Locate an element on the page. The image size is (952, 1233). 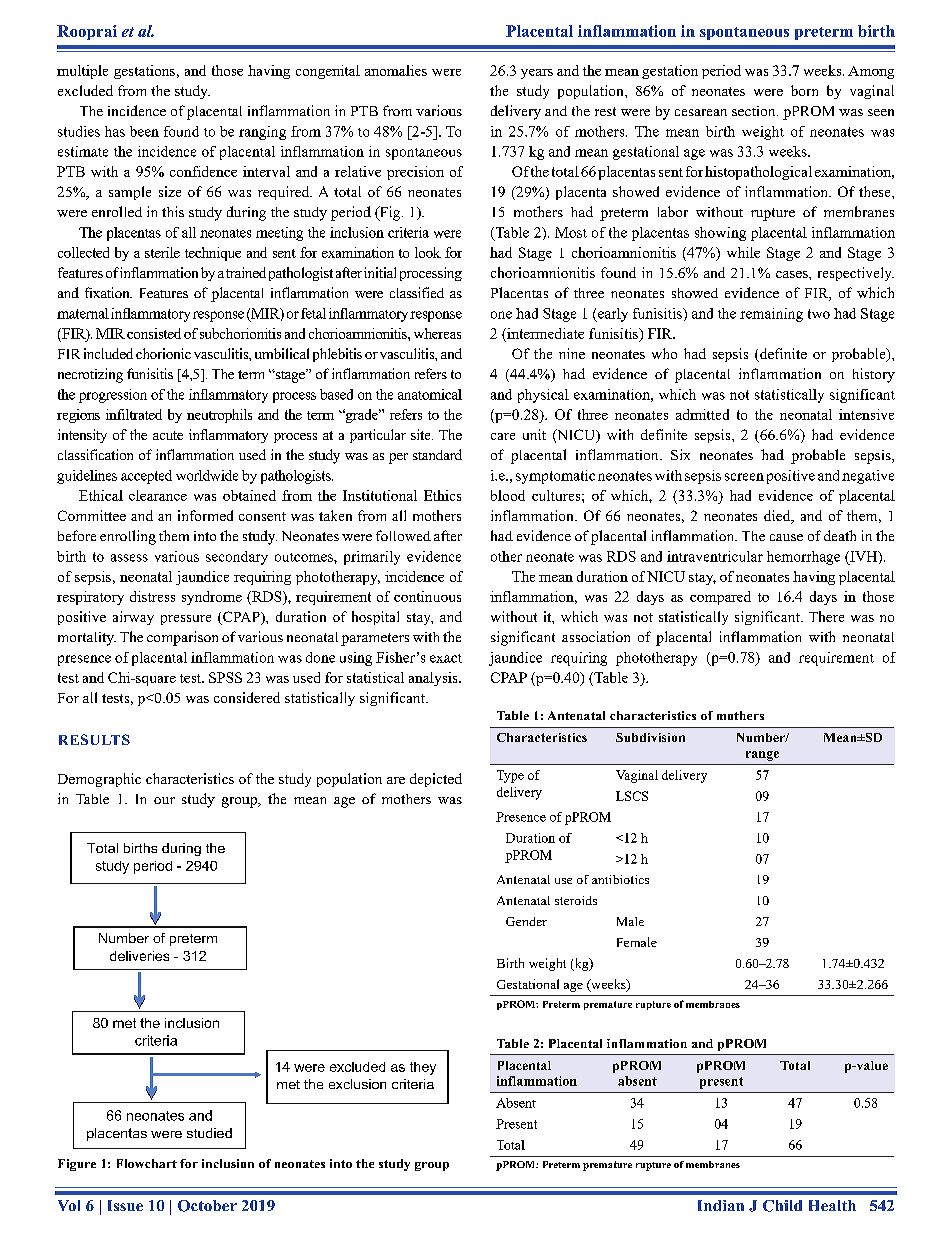
Flowchart is located at coordinates (147, 1163).
